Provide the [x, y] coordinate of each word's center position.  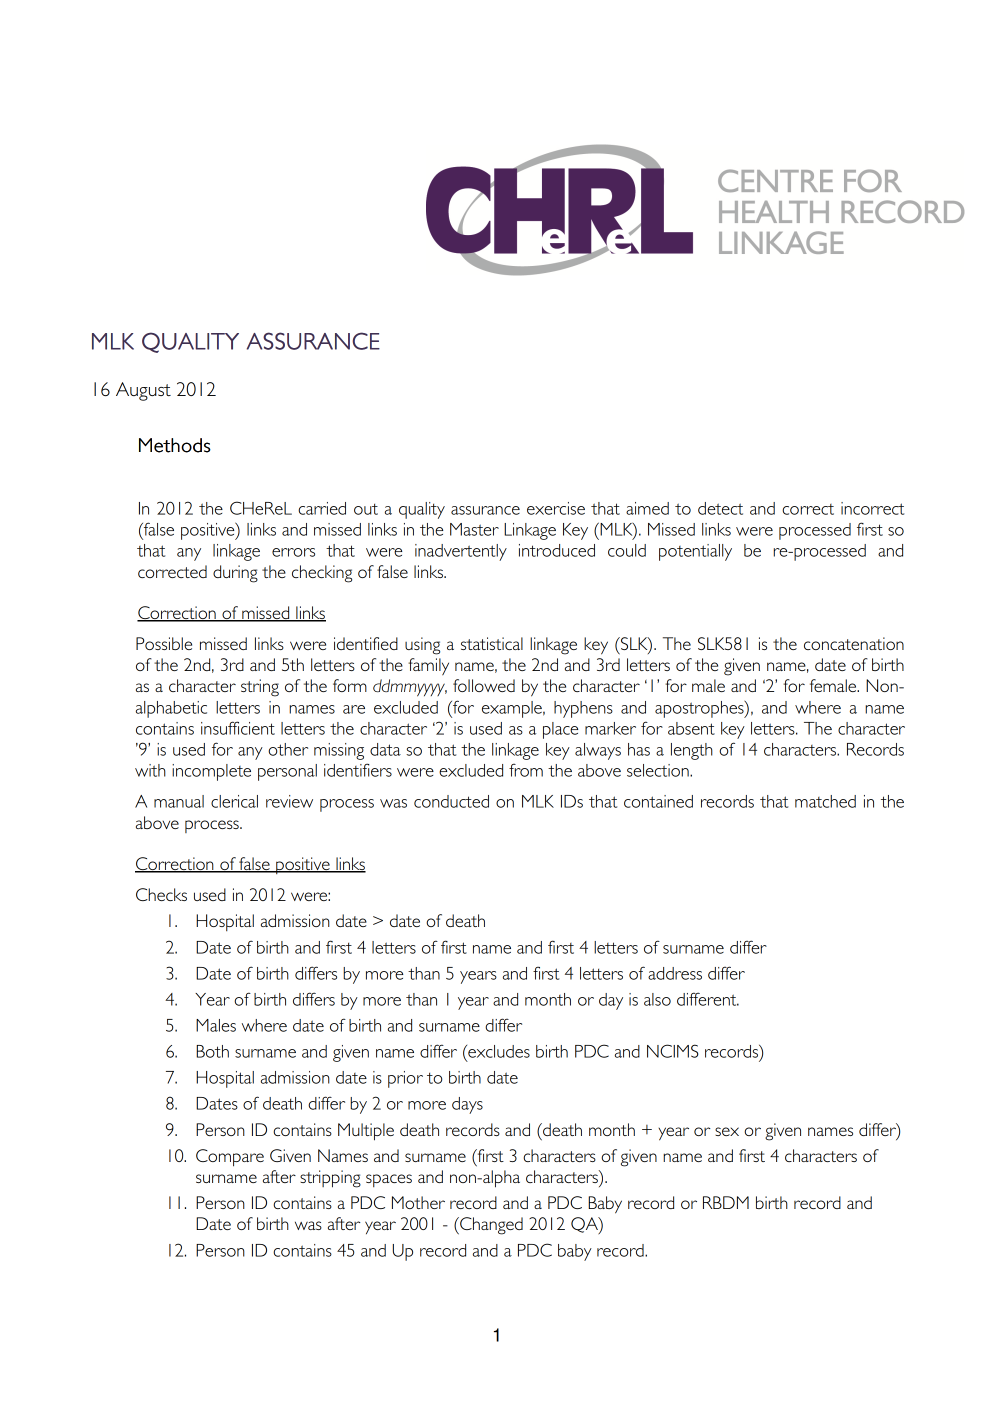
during [235, 574]
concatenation [854, 643]
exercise [556, 508]
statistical [492, 643]
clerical [234, 801]
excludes [498, 1051]
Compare [230, 1158]
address [675, 973]
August [143, 391]
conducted [451, 801]
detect [720, 508]
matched [825, 801]
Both [212, 1051]
